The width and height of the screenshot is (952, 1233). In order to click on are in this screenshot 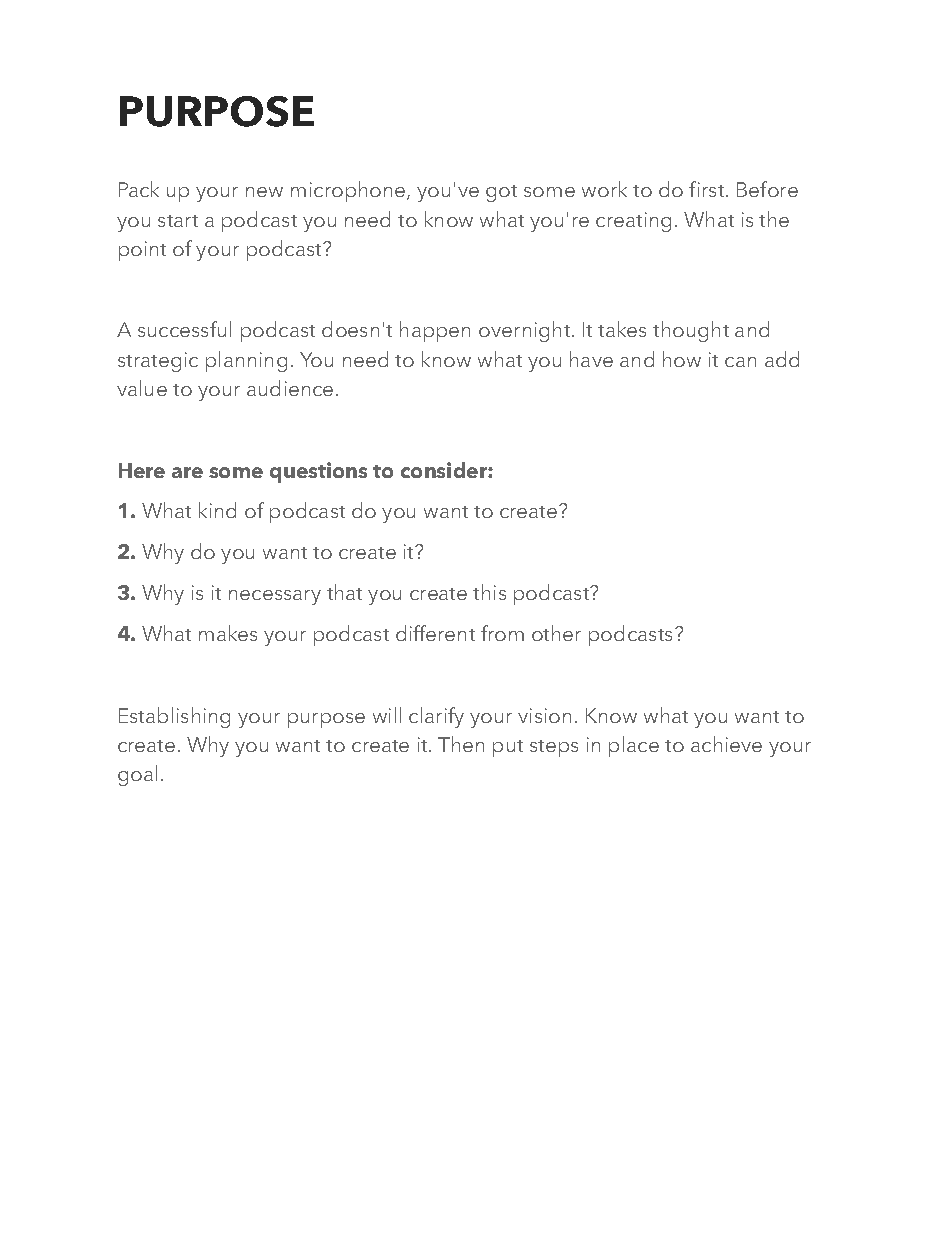, I will do `click(187, 472)`.
